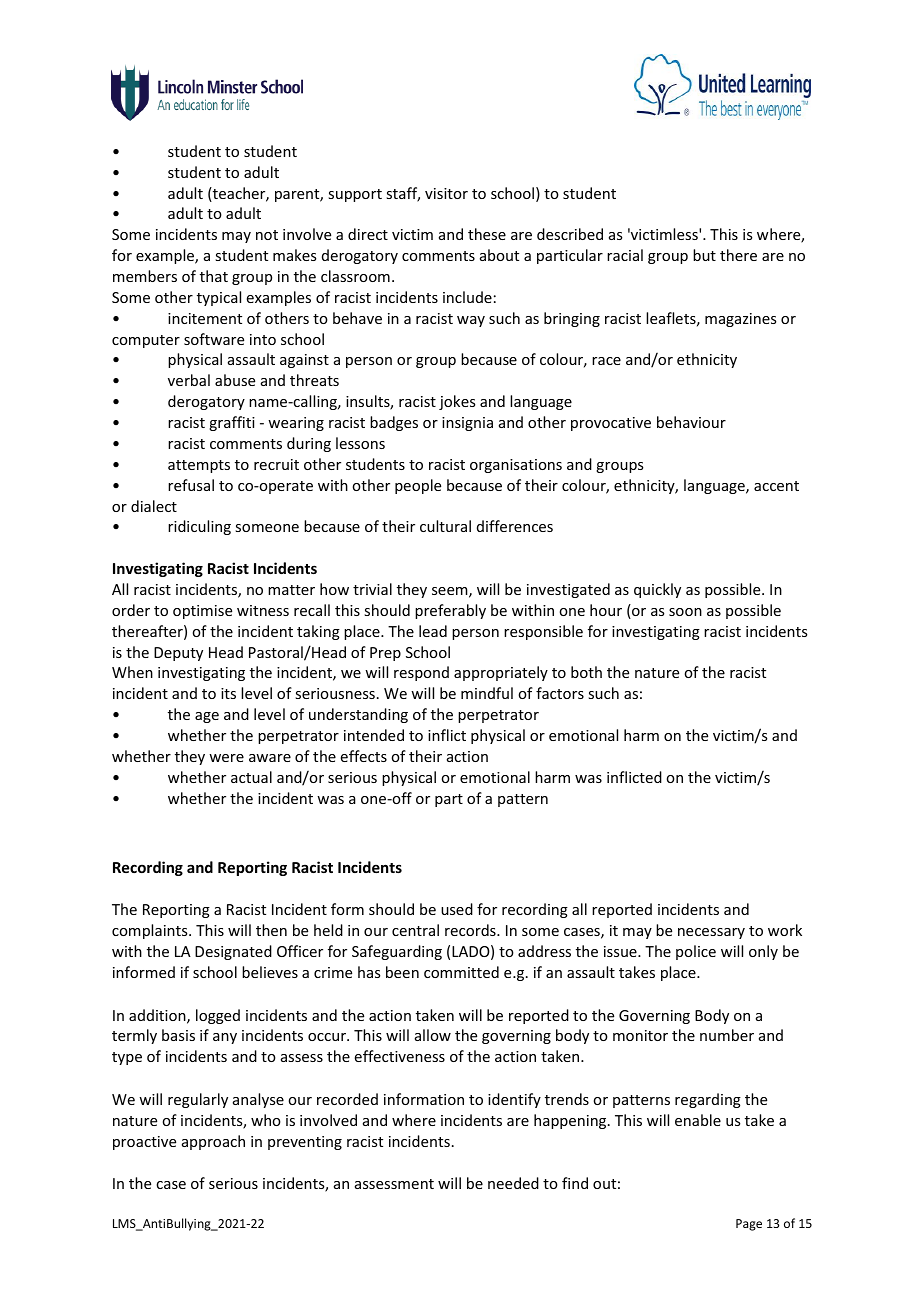 This screenshot has width=924, height=1308. I want to click on approach, so click(213, 1142).
